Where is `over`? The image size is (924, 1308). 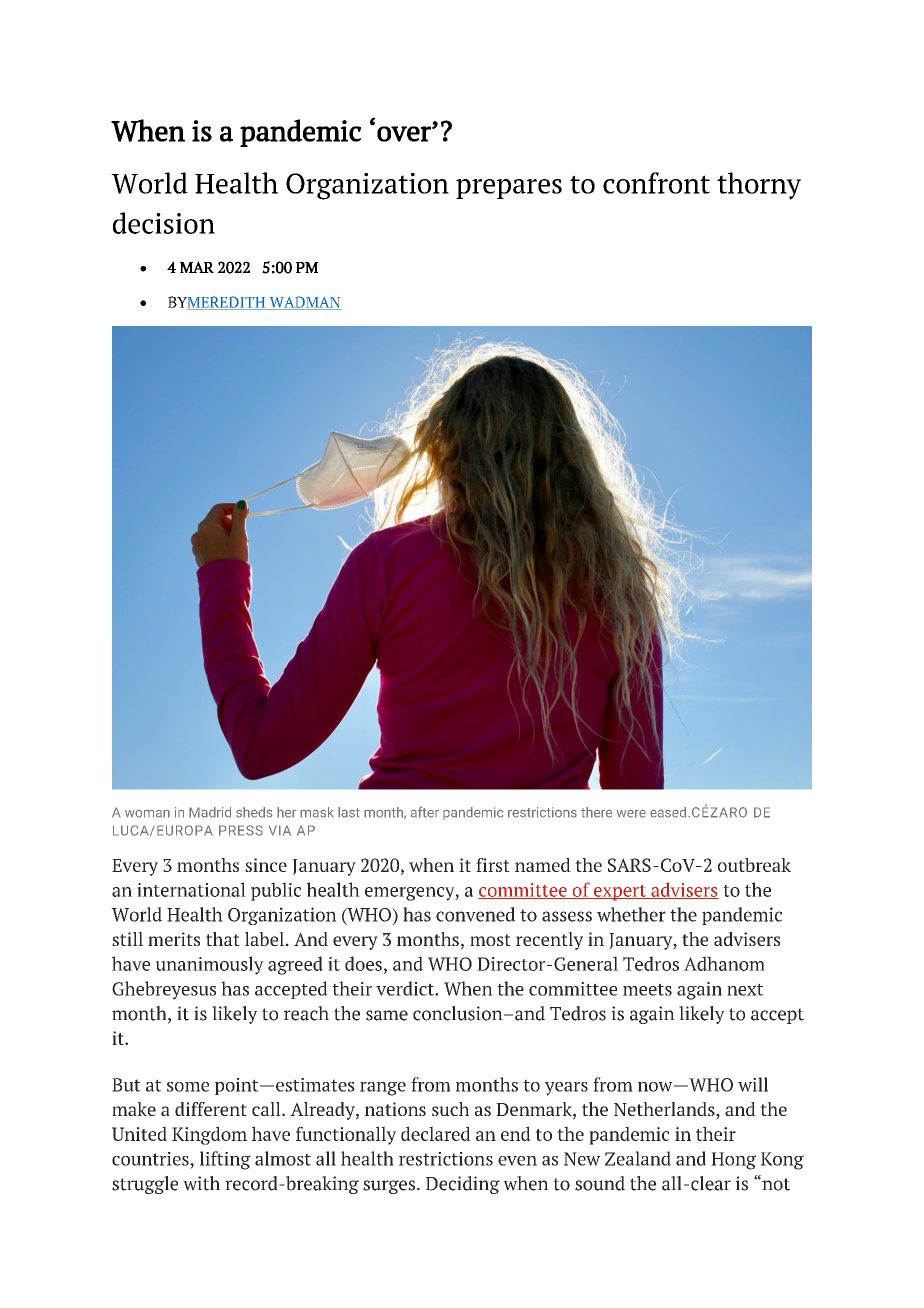
over is located at coordinates (405, 134).
